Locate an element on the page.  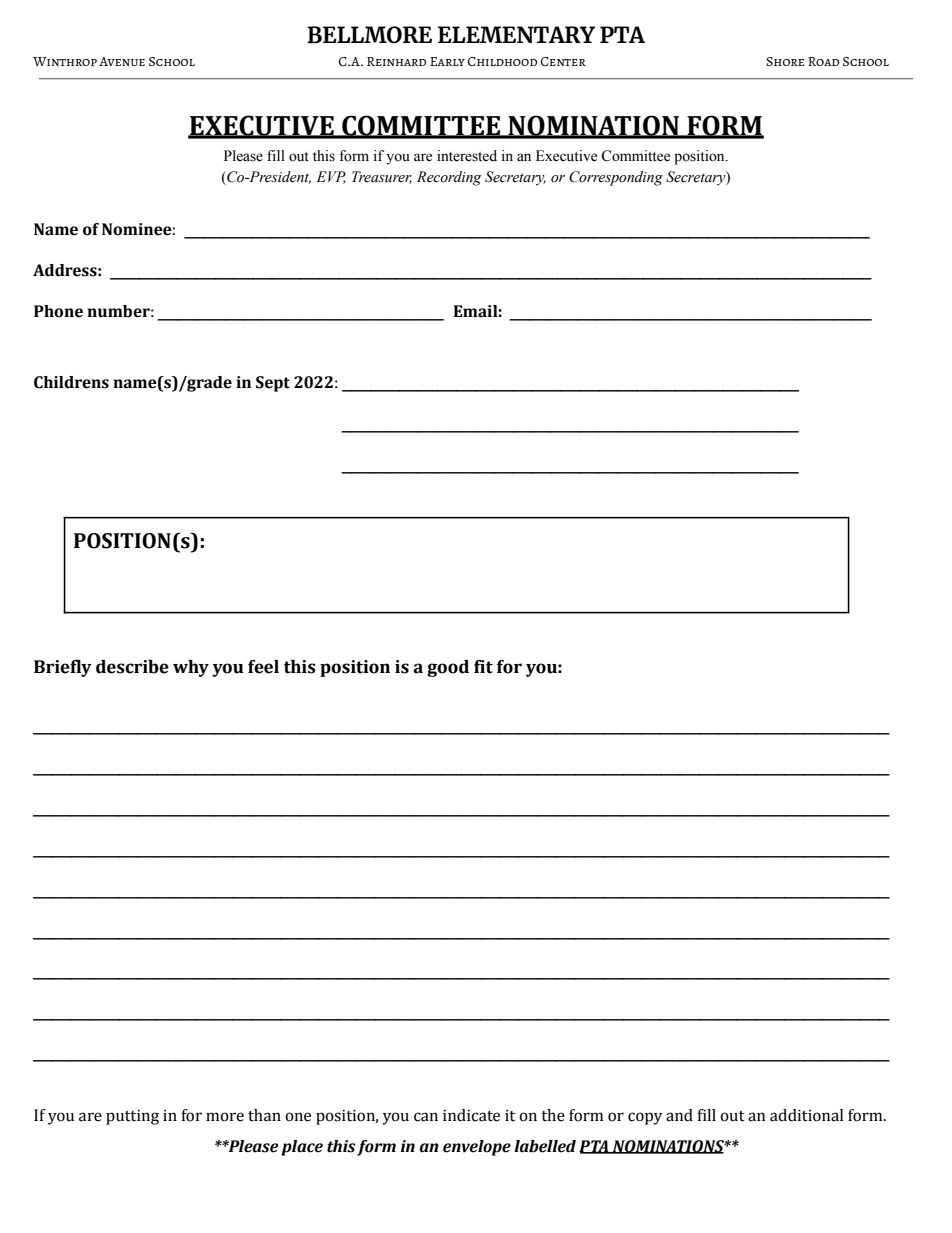
Shore is located at coordinates (785, 61).
